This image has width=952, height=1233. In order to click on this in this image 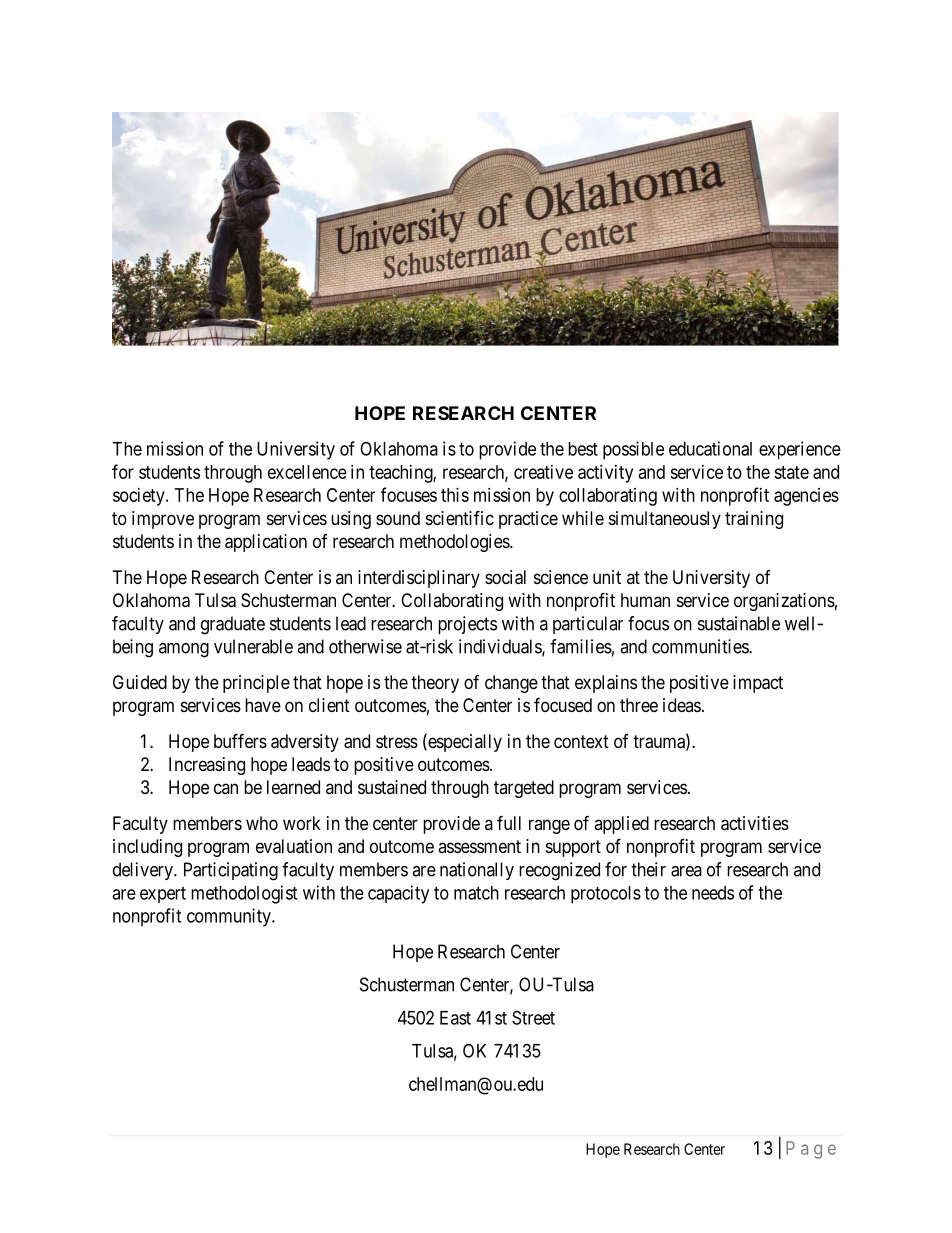, I will do `click(455, 495)`.
